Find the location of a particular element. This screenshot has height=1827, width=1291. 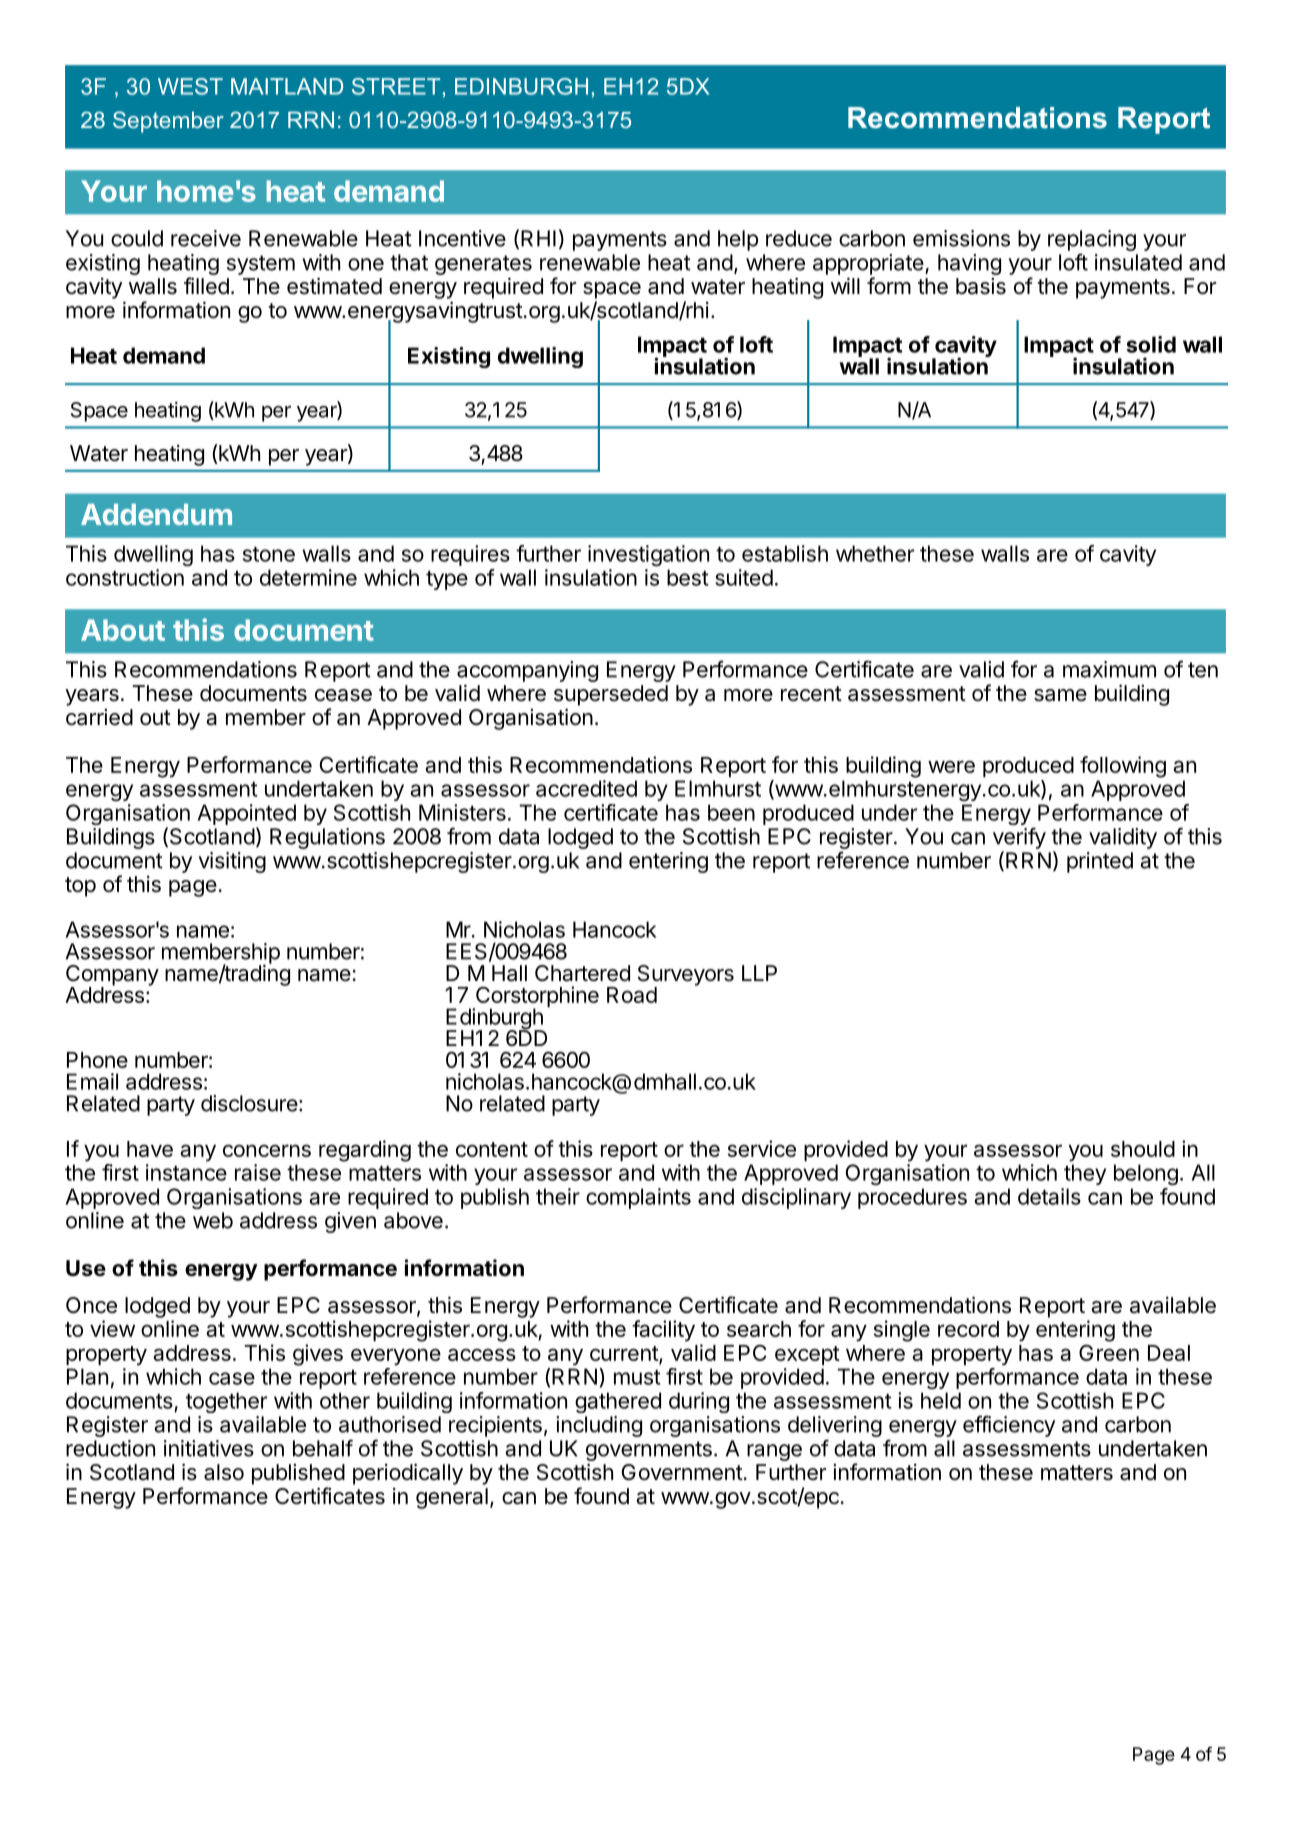

accredited is located at coordinates (586, 788).
